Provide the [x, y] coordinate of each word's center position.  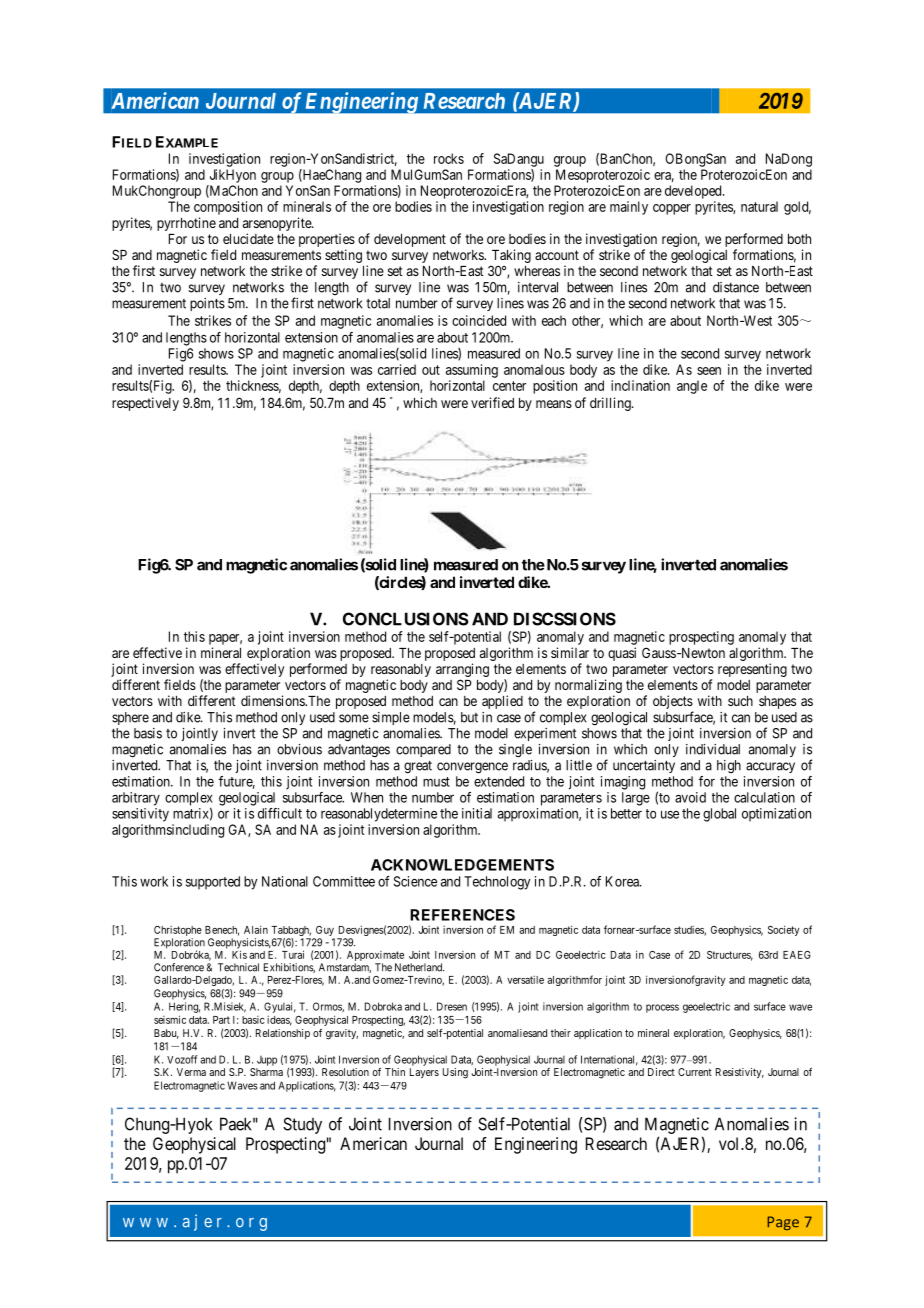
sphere [130, 718]
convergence [472, 768]
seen [709, 371]
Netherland [419, 967]
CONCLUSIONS [406, 619]
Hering [184, 1007]
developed [694, 192]
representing [752, 670]
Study [302, 1125]
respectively [145, 404]
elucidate [248, 238]
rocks [449, 158]
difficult [280, 813]
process [662, 1008]
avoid [690, 797]
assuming [472, 371]
